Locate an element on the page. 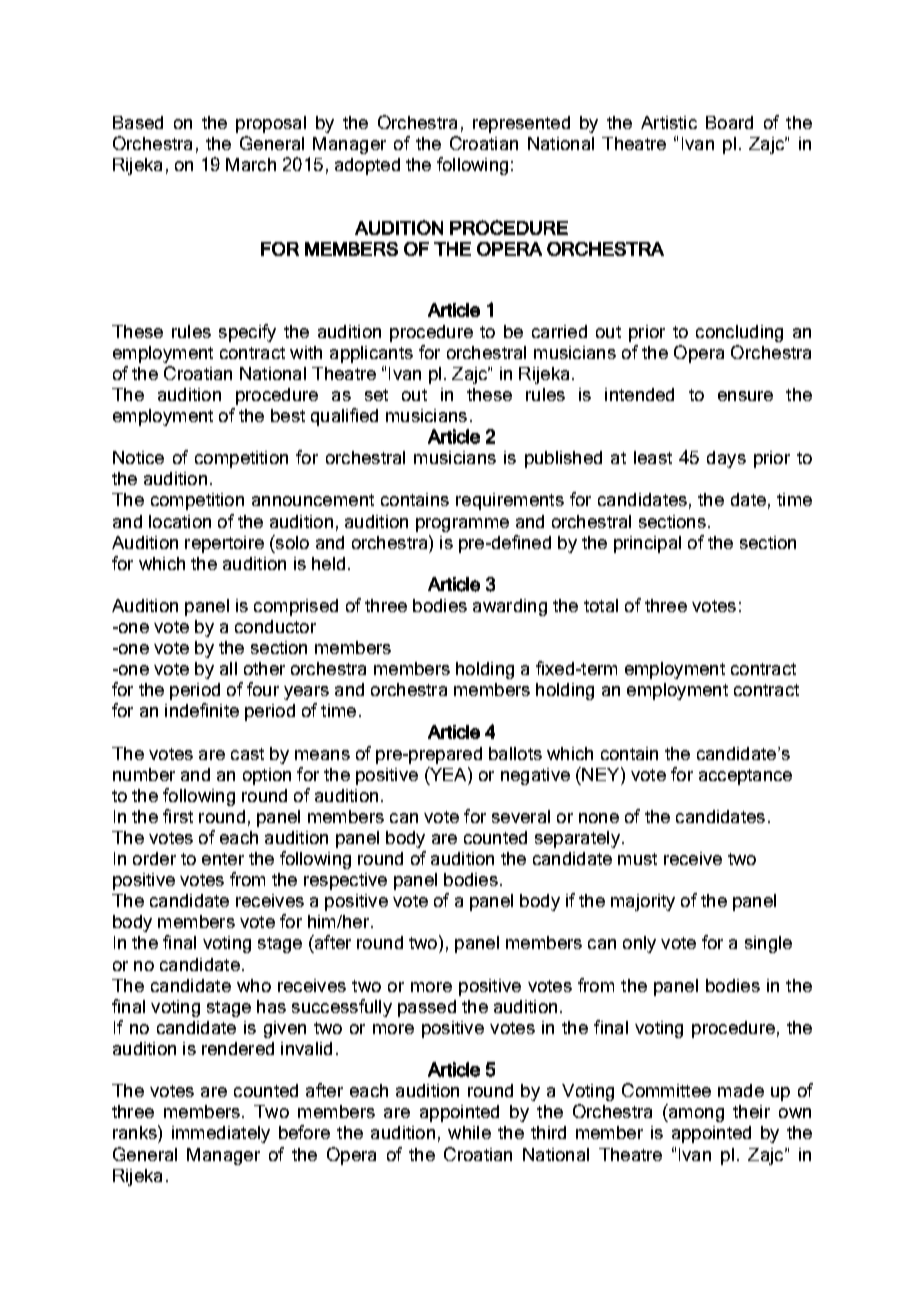  immediately is located at coordinates (221, 1134).
